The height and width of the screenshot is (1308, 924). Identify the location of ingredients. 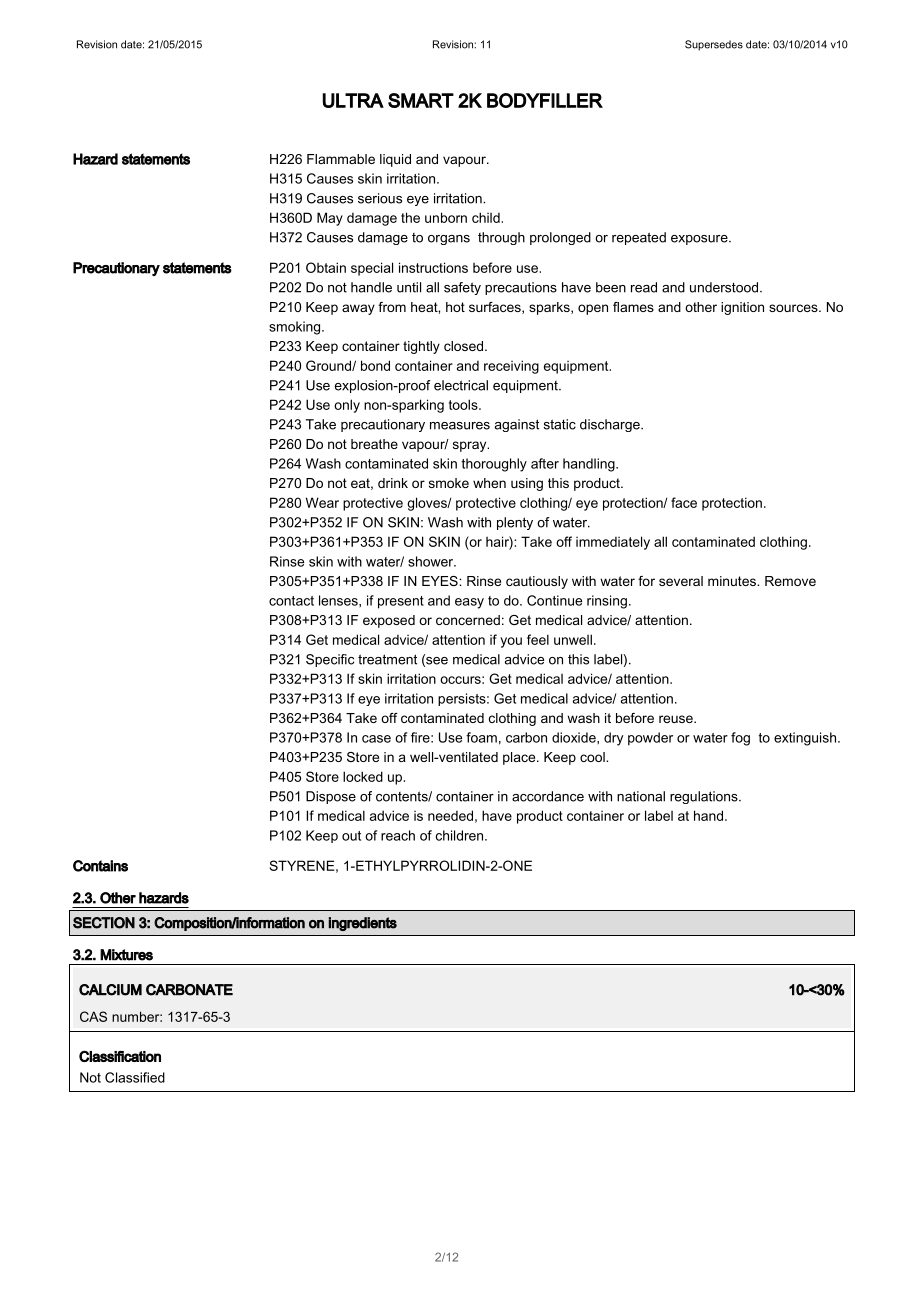
(362, 924).
